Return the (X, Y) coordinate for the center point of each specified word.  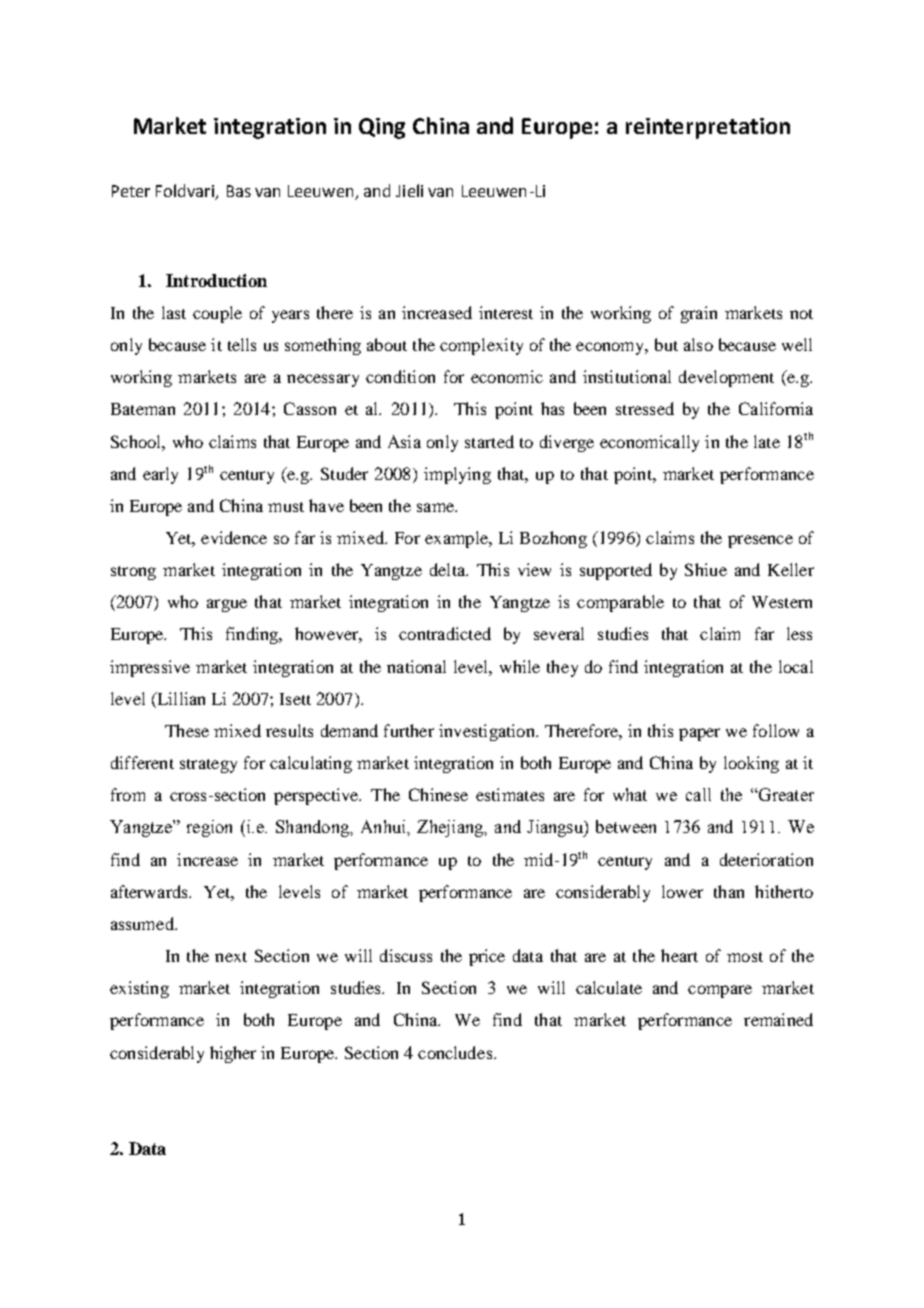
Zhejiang (451, 828)
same (436, 507)
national (416, 666)
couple (217, 314)
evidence (234, 537)
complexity (481, 346)
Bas (239, 191)
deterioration (766, 859)
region (209, 828)
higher (233, 1054)
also (698, 344)
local (796, 666)
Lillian (180, 698)
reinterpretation (708, 128)
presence (760, 541)
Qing (382, 128)
